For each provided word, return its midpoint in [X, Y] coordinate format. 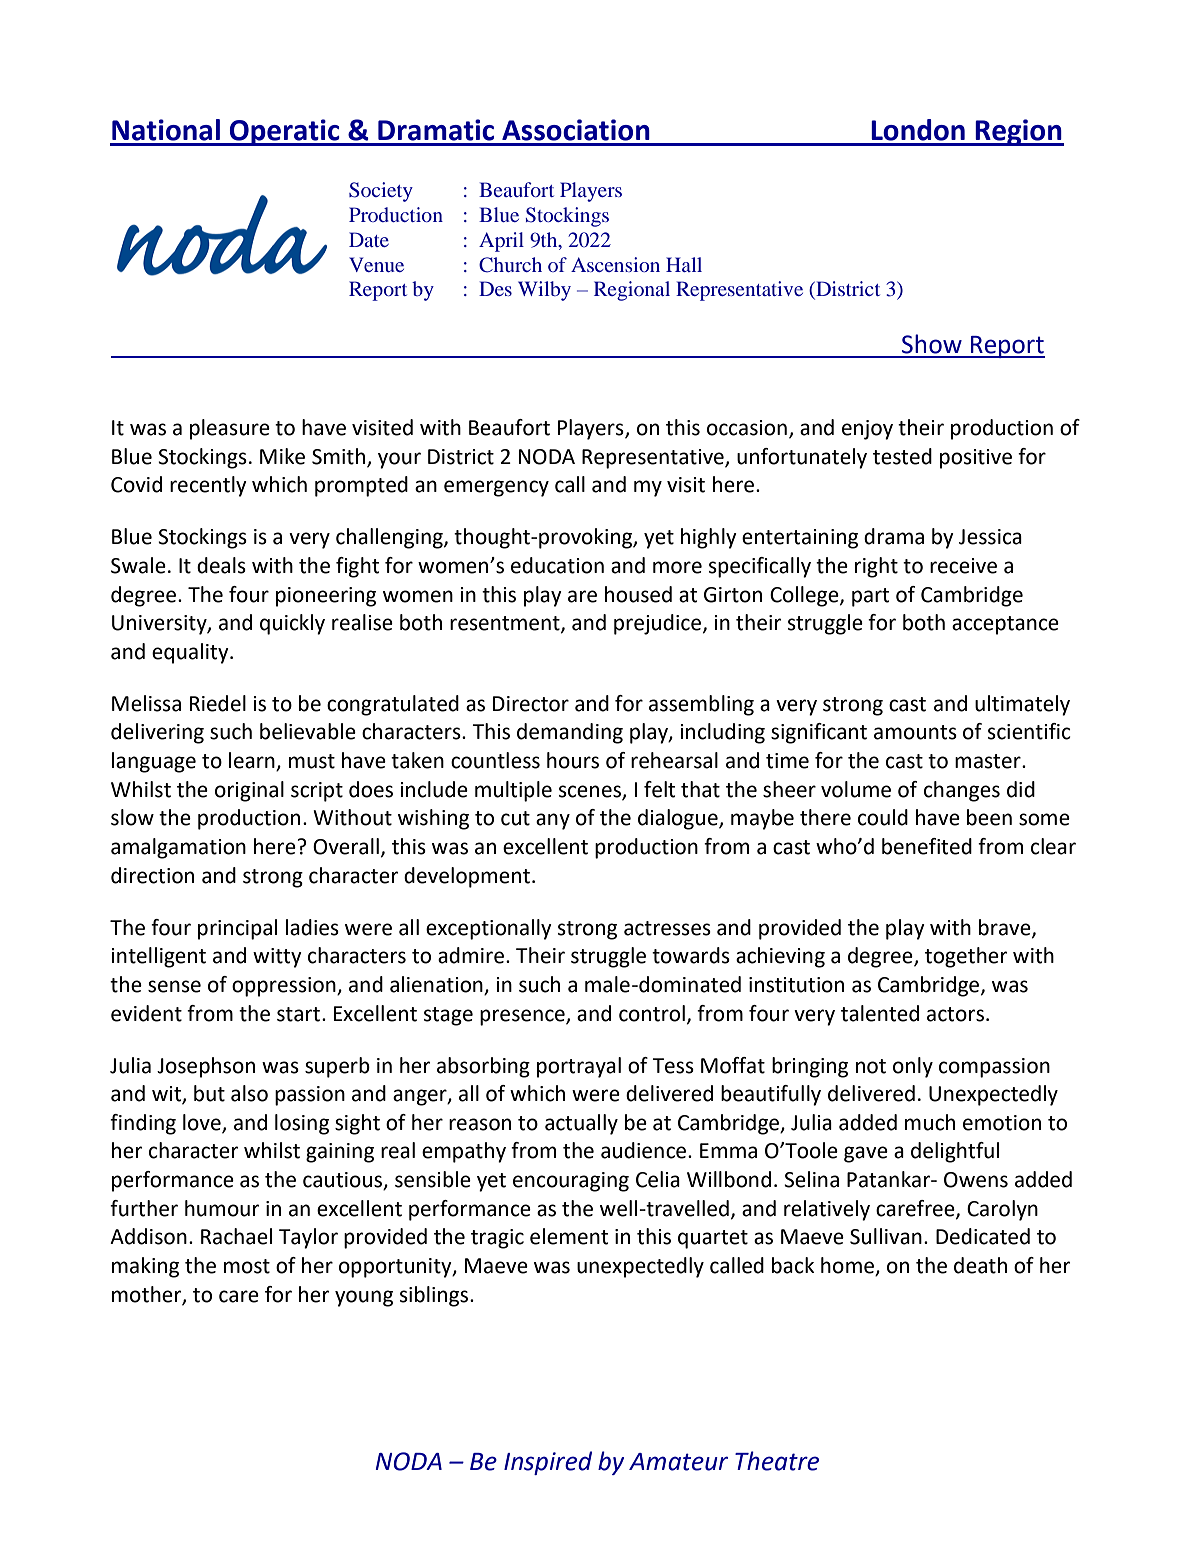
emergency [496, 488]
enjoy [867, 430]
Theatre [777, 1461]
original [249, 791]
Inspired [548, 1463]
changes [962, 791]
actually [581, 1124]
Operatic [285, 132]
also [249, 1093]
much [930, 1122]
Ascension [615, 264]
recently [208, 486]
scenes [591, 792]
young [364, 1298]
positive [976, 459]
